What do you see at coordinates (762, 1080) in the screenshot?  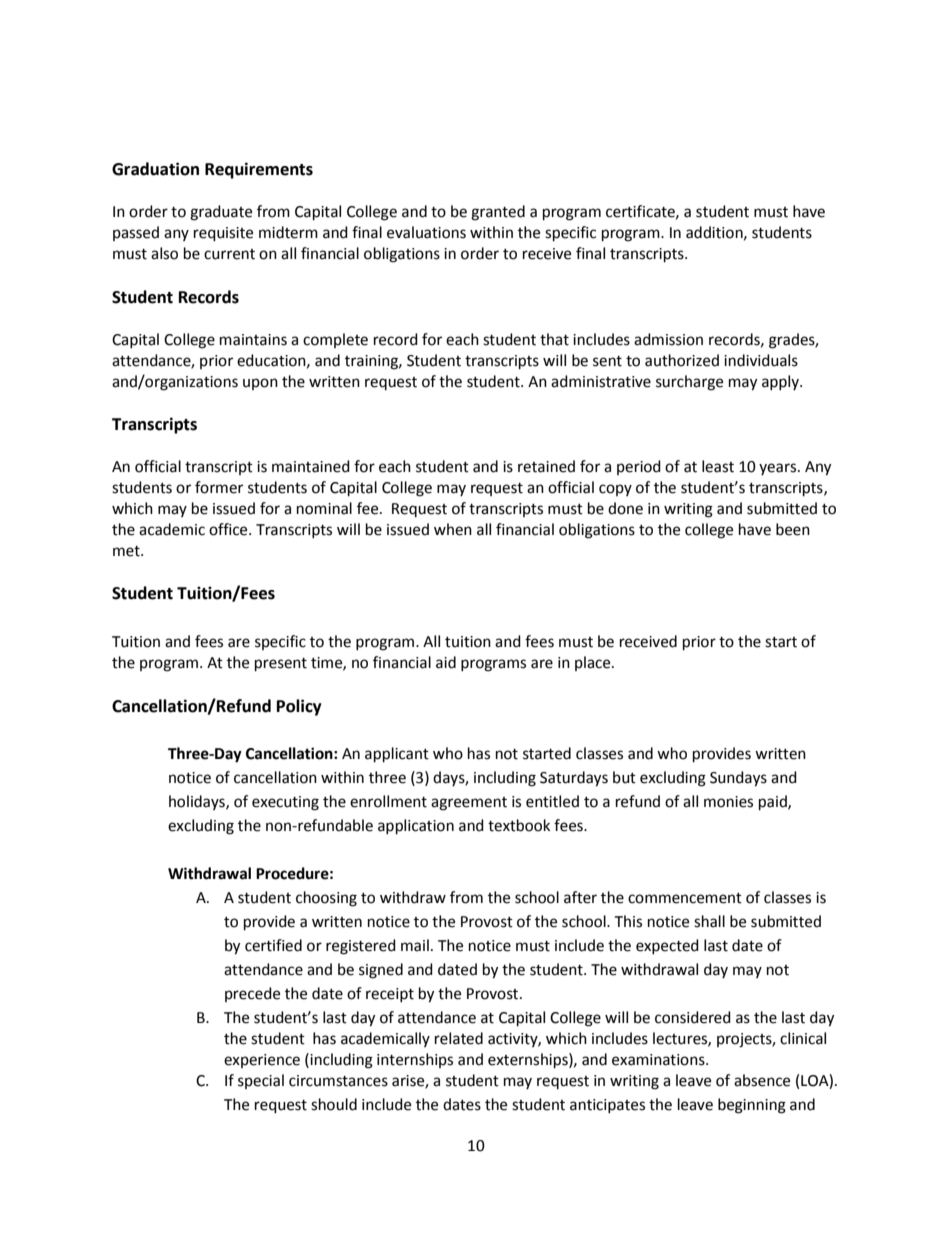 I see `absence` at bounding box center [762, 1080].
